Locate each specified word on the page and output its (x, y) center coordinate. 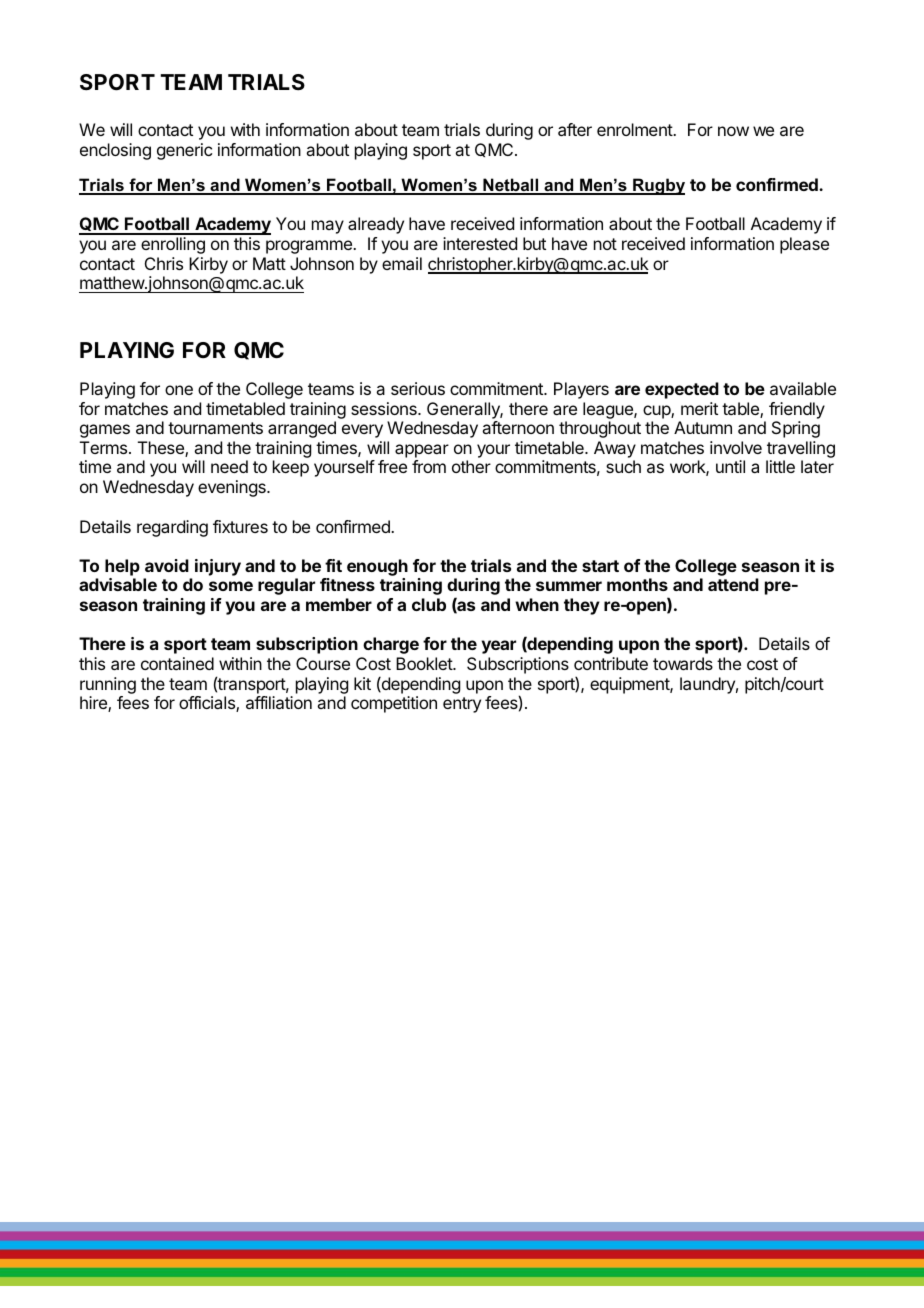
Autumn (703, 427)
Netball (511, 186)
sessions (385, 408)
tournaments (215, 428)
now (733, 131)
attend (733, 584)
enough (377, 567)
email (402, 263)
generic (184, 151)
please (804, 245)
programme (310, 247)
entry (462, 705)
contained (177, 663)
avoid (167, 565)
